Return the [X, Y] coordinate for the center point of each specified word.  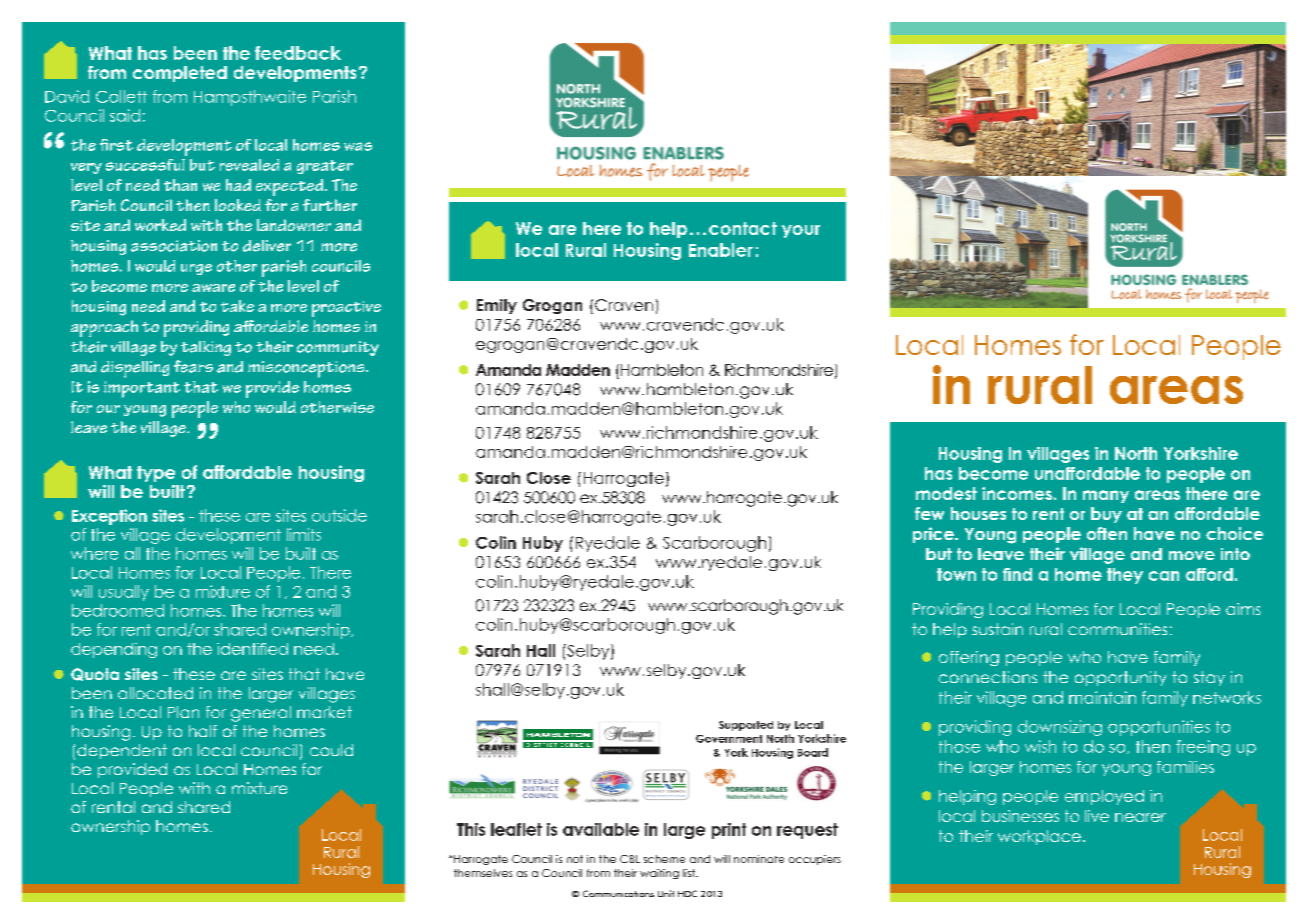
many [1106, 496]
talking [206, 348]
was [358, 146]
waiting [659, 874]
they [1125, 576]
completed [180, 74]
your [801, 231]
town [956, 574]
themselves [483, 873]
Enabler [721, 250]
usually [124, 593]
